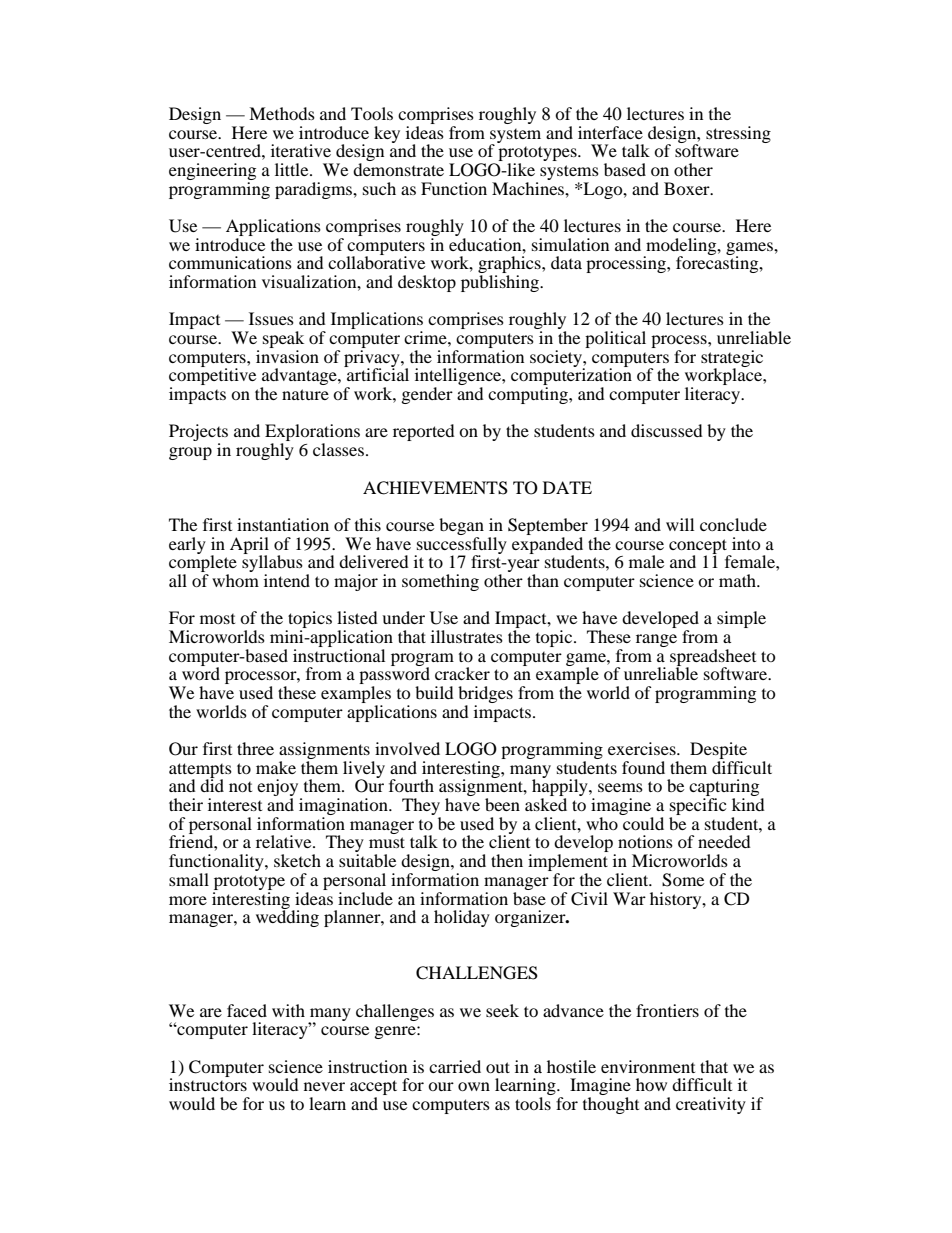 The height and width of the screenshot is (1233, 952). I want to click on Boxer, so click(688, 188).
